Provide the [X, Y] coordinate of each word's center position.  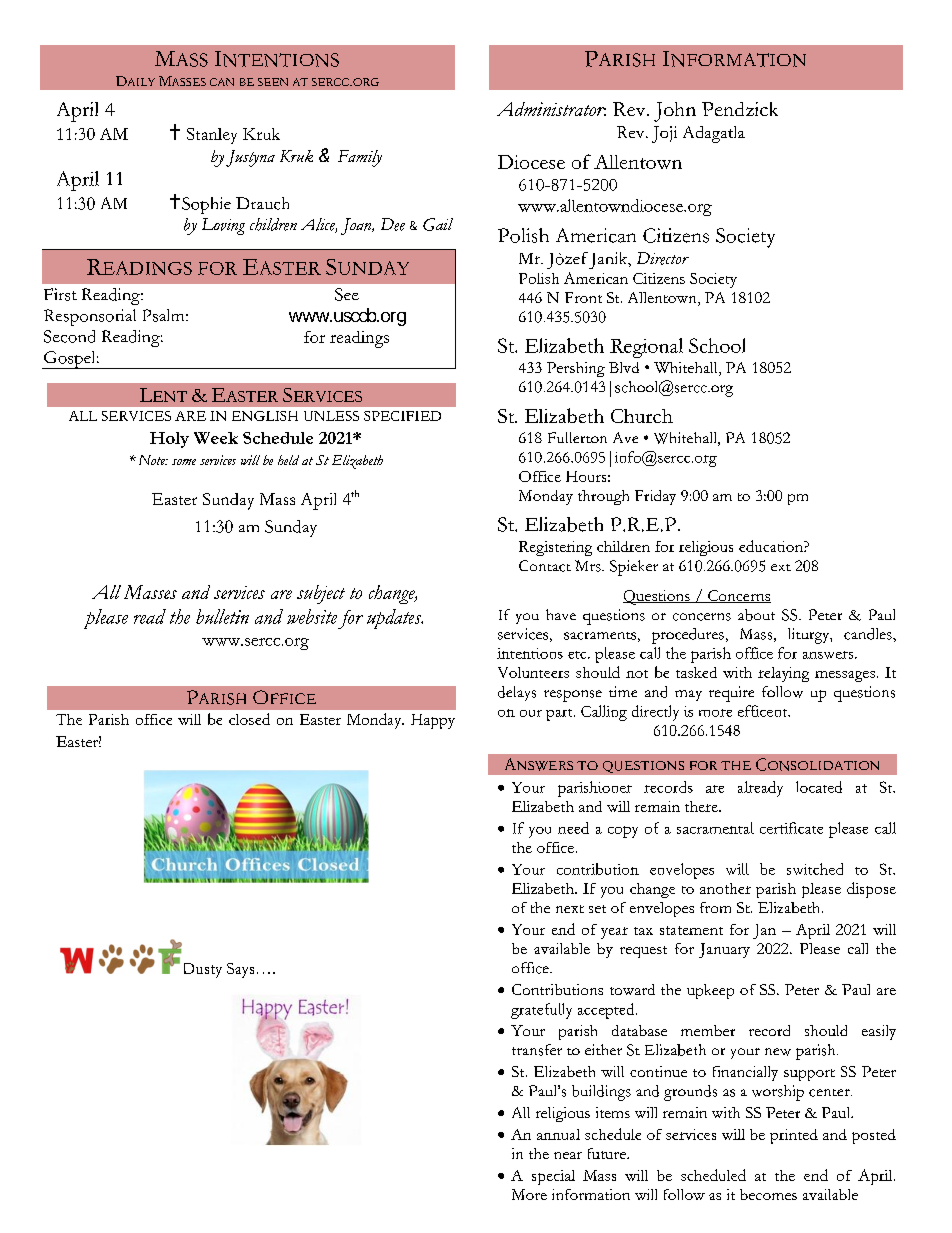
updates [395, 619]
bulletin [222, 616]
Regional [646, 348]
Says [240, 970]
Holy [169, 440]
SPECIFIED [402, 416]
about [756, 615]
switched [815, 869]
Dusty [203, 970]
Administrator [551, 109]
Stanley [212, 136]
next [570, 909]
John [675, 112]
